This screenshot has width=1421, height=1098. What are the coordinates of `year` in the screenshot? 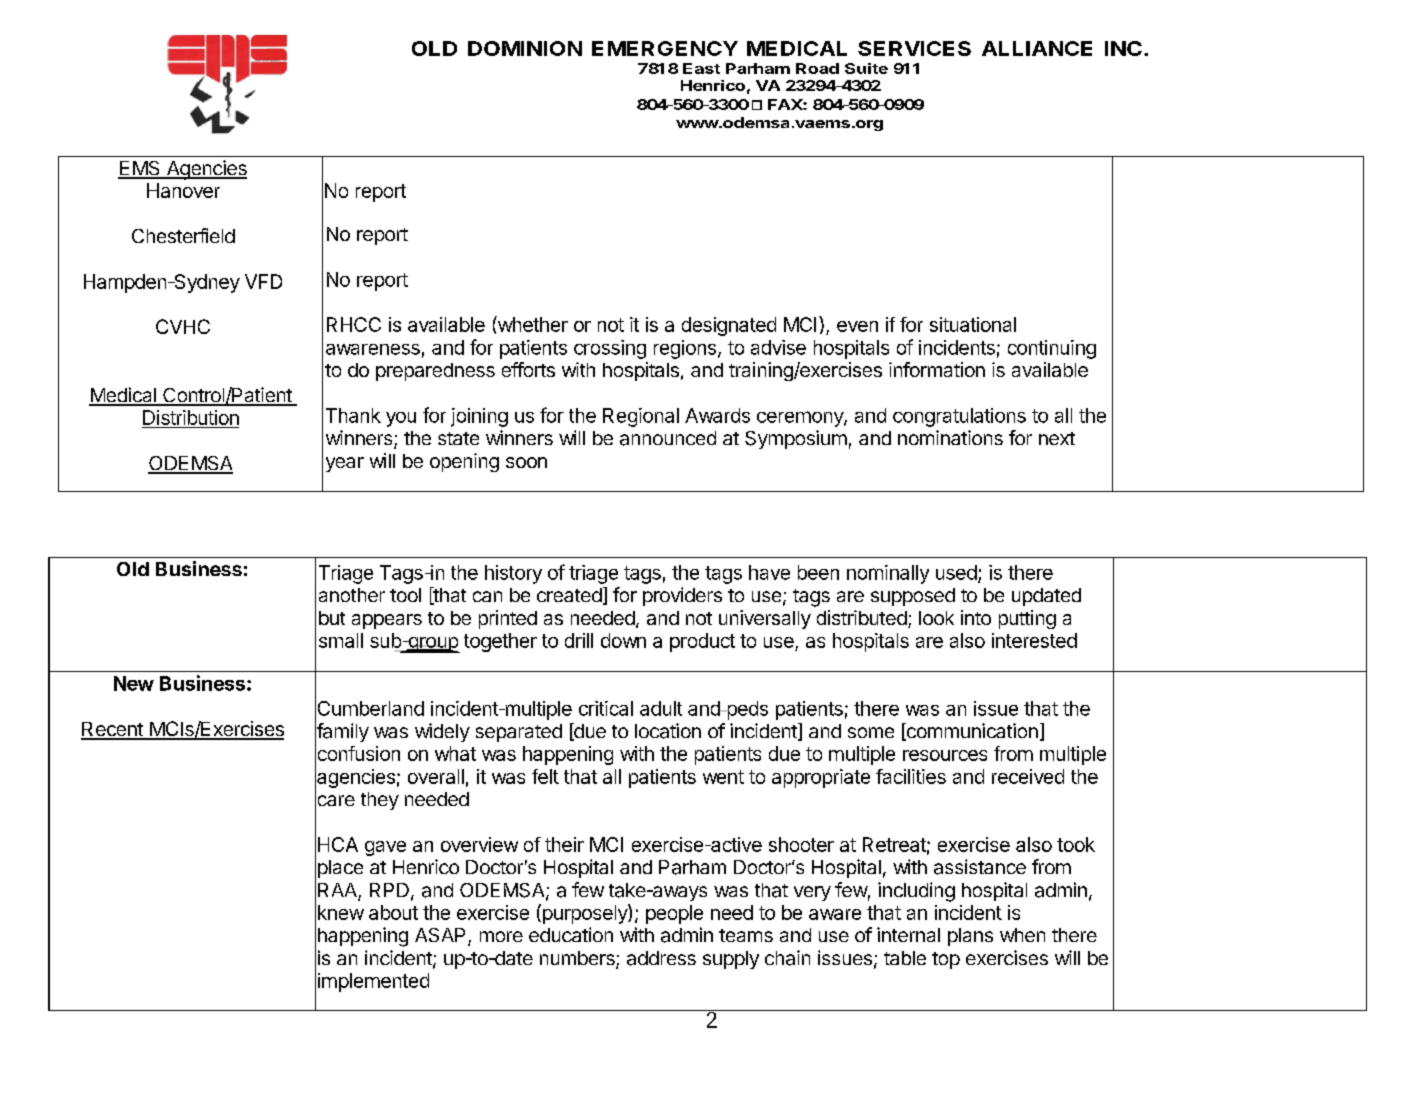 It's located at (345, 464).
